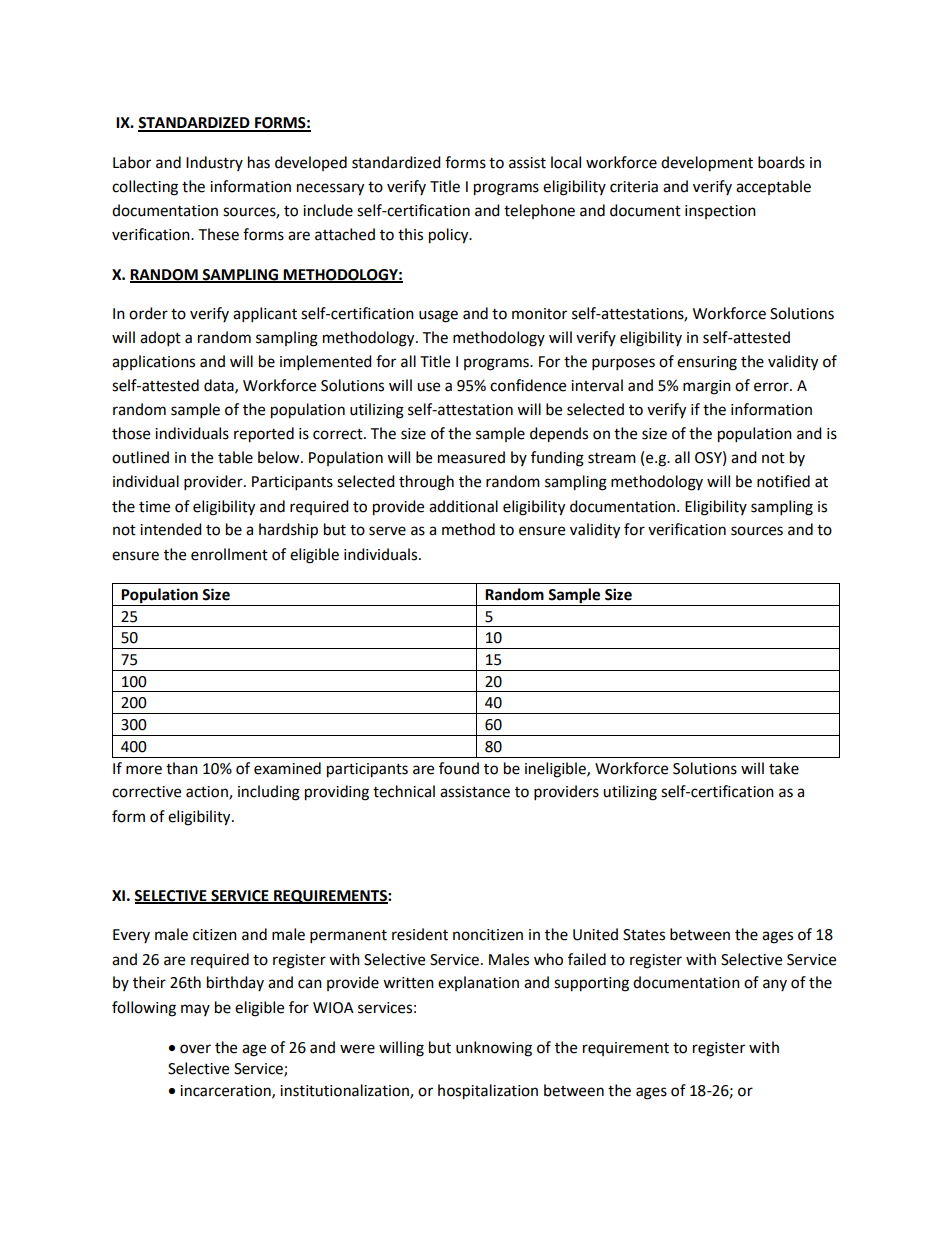 This screenshot has width=952, height=1233. I want to click on over, so click(195, 1049).
